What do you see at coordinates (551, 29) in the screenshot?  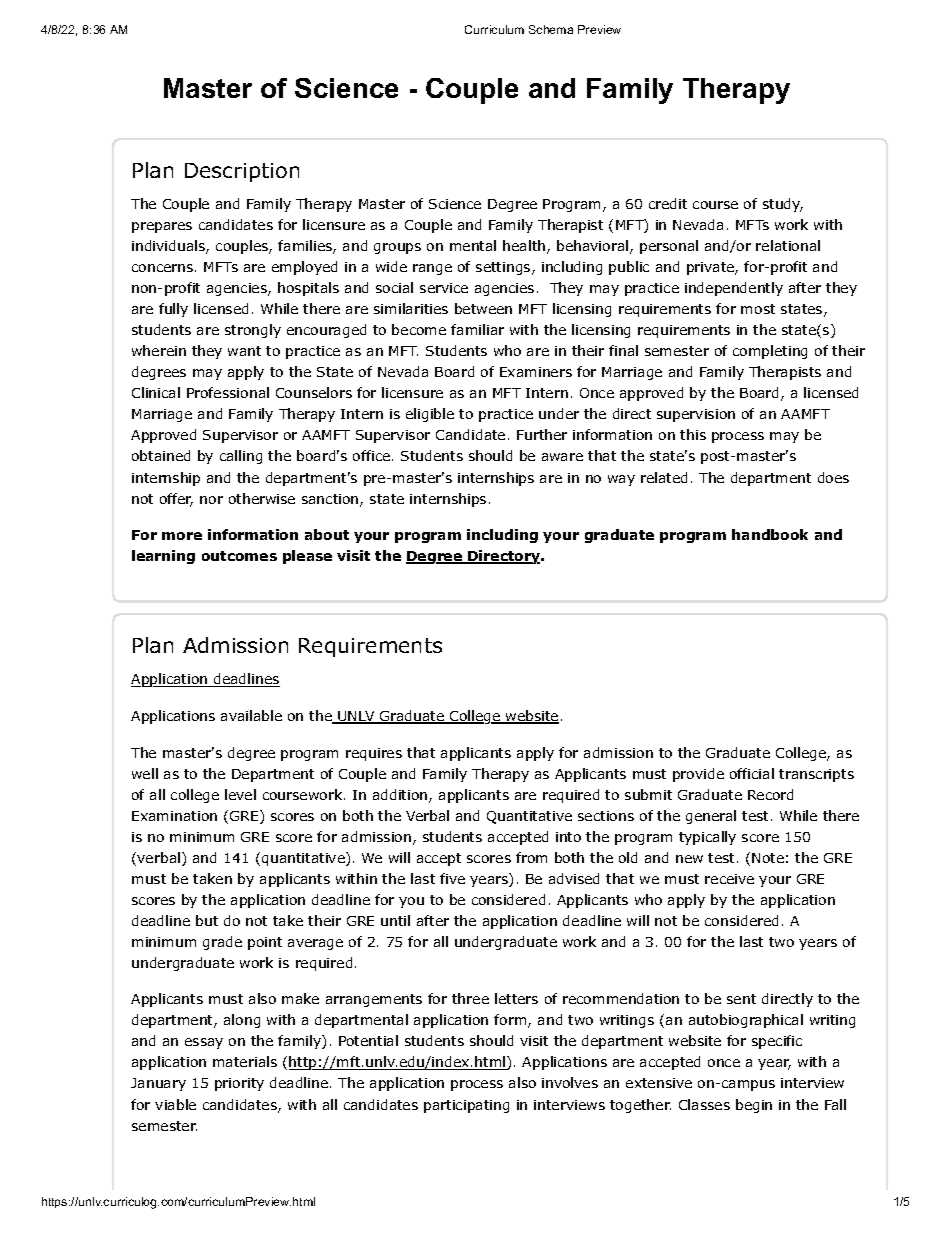 I see `Schema` at bounding box center [551, 29].
